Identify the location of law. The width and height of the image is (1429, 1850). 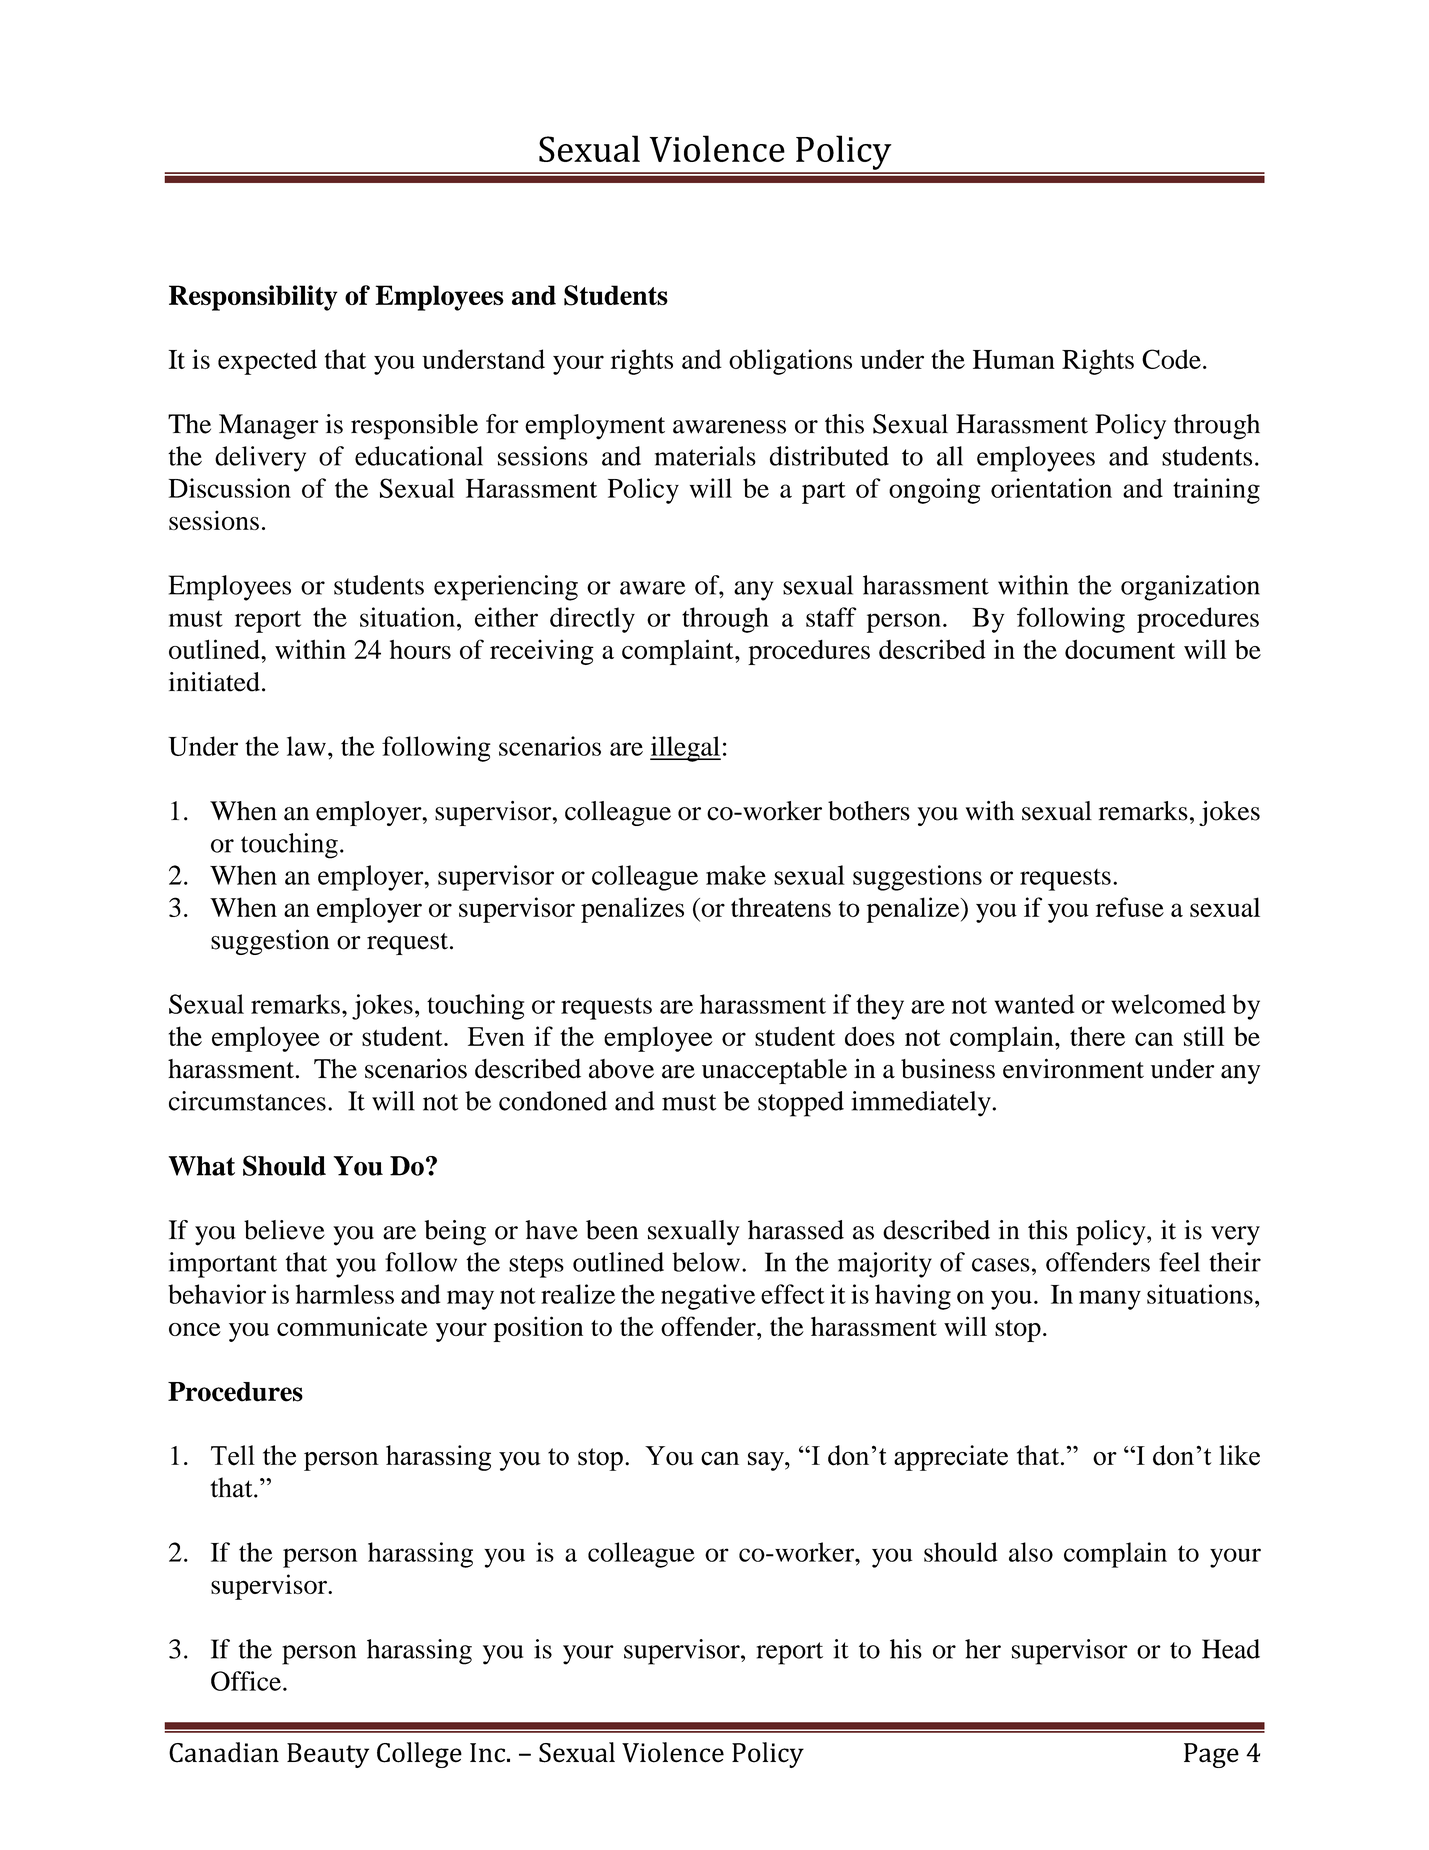
(306, 746).
